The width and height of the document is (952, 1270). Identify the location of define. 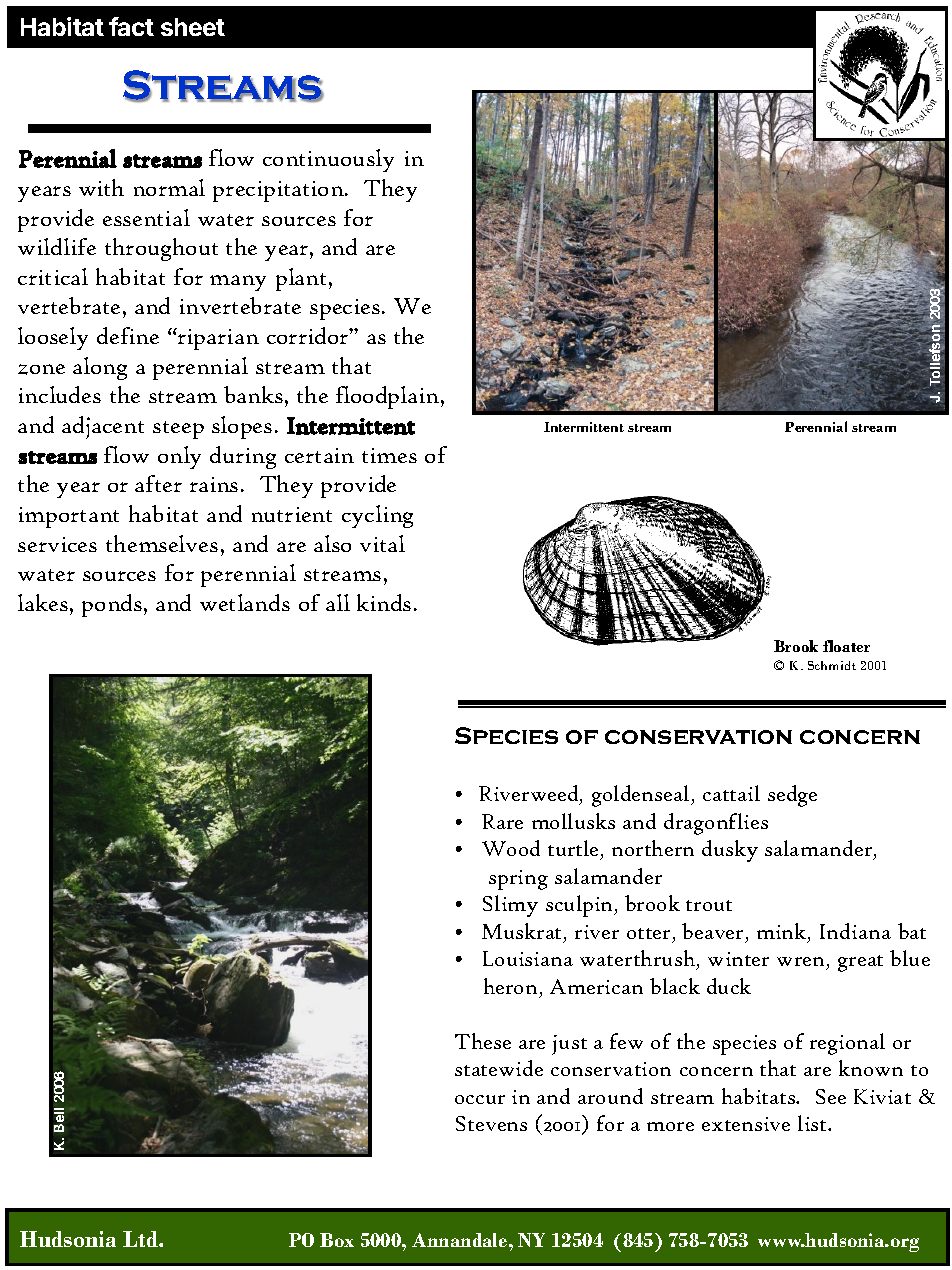
(128, 335).
